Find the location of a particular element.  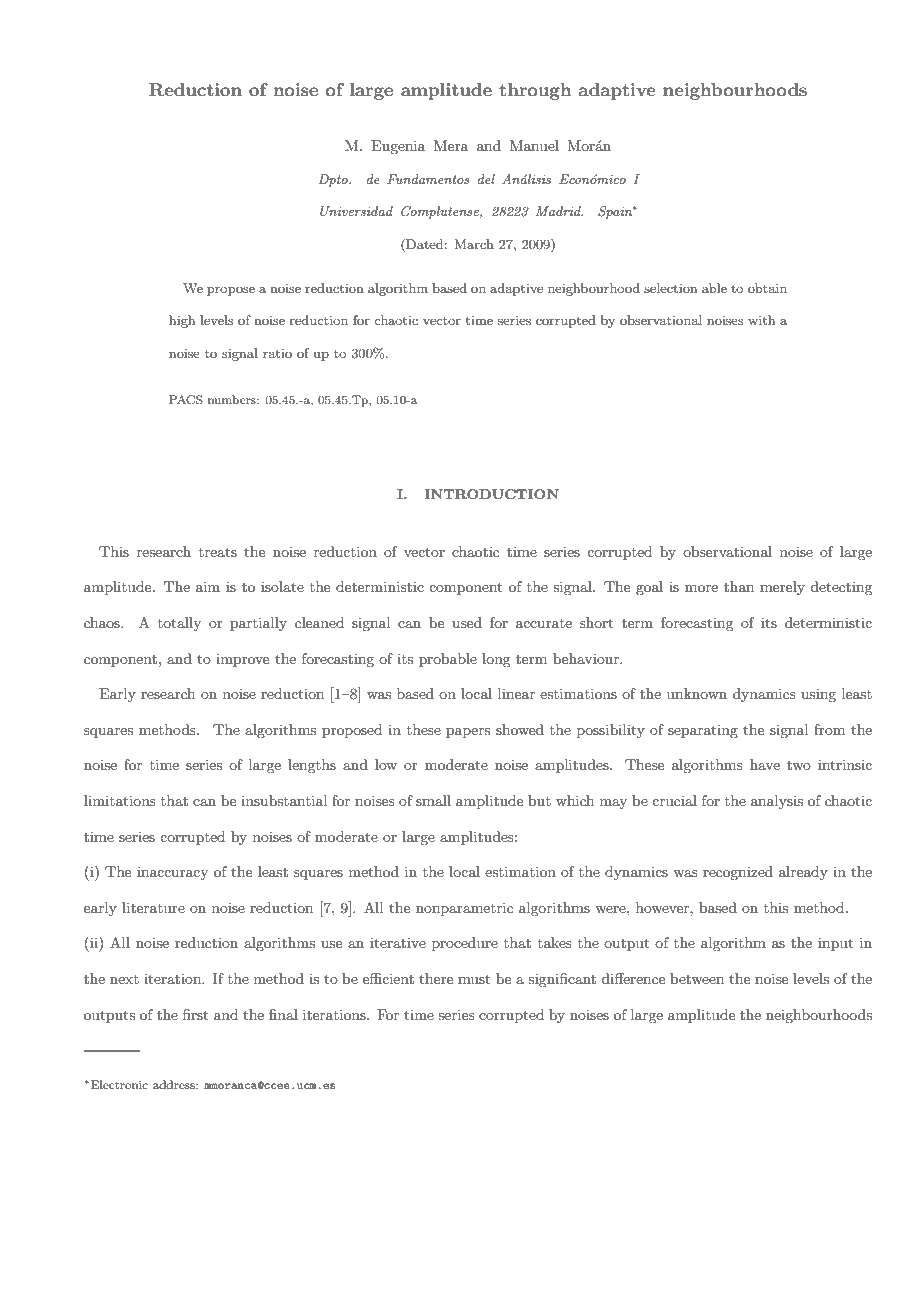

Mera is located at coordinates (451, 145).
